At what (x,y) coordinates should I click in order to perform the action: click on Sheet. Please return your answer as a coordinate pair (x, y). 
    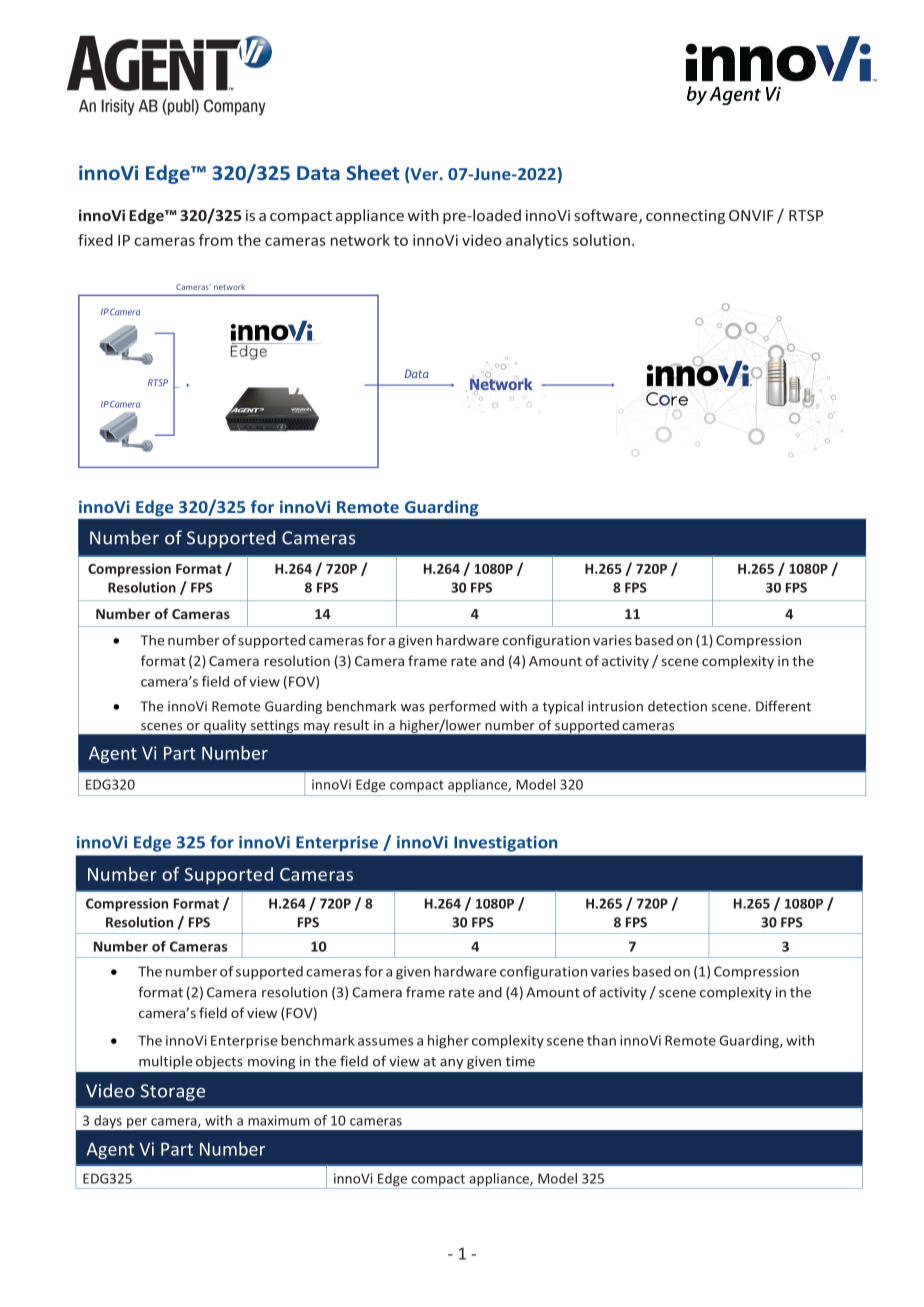
    Looking at the image, I should click on (373, 172).
